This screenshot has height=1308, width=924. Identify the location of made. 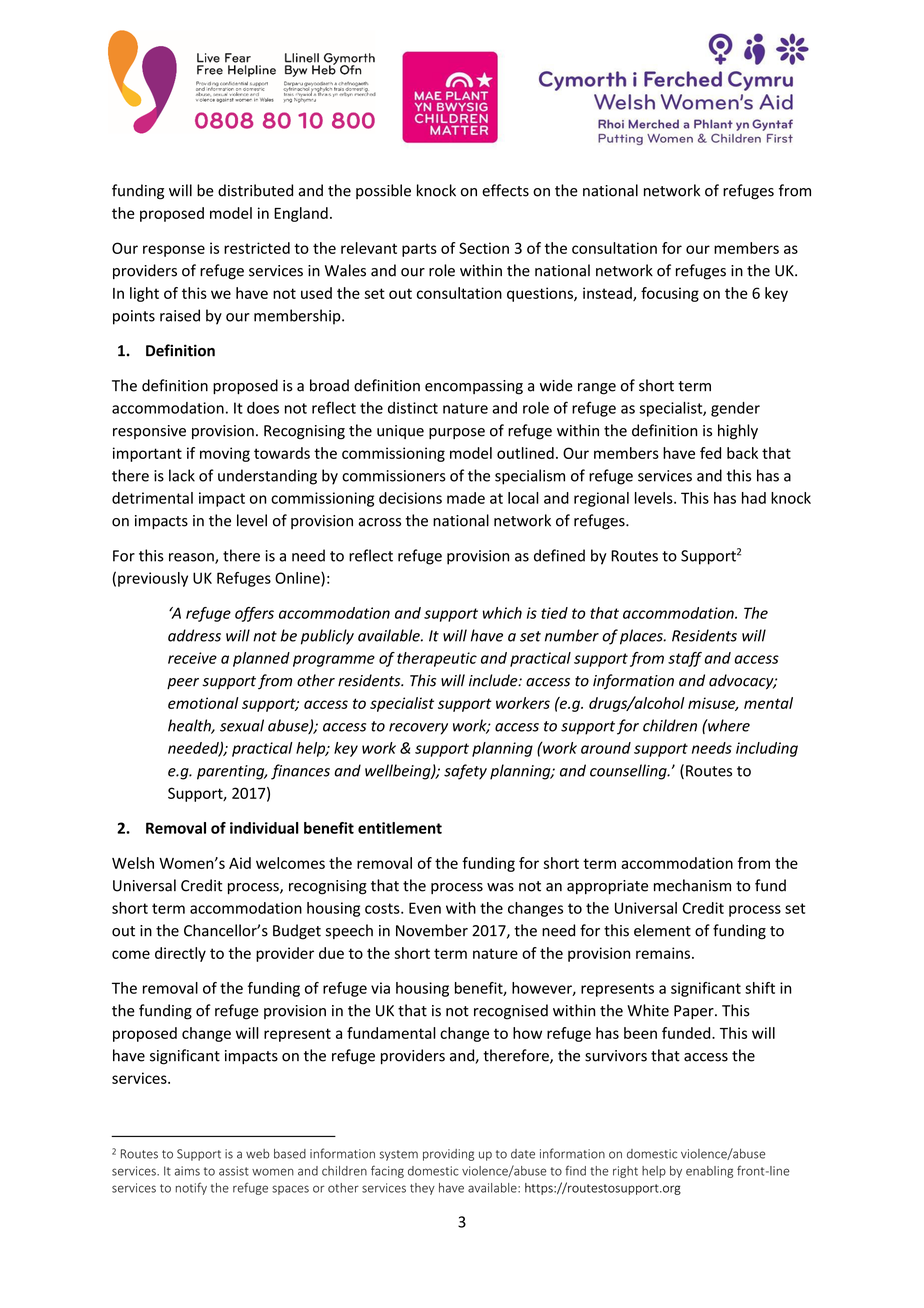
(466, 498).
